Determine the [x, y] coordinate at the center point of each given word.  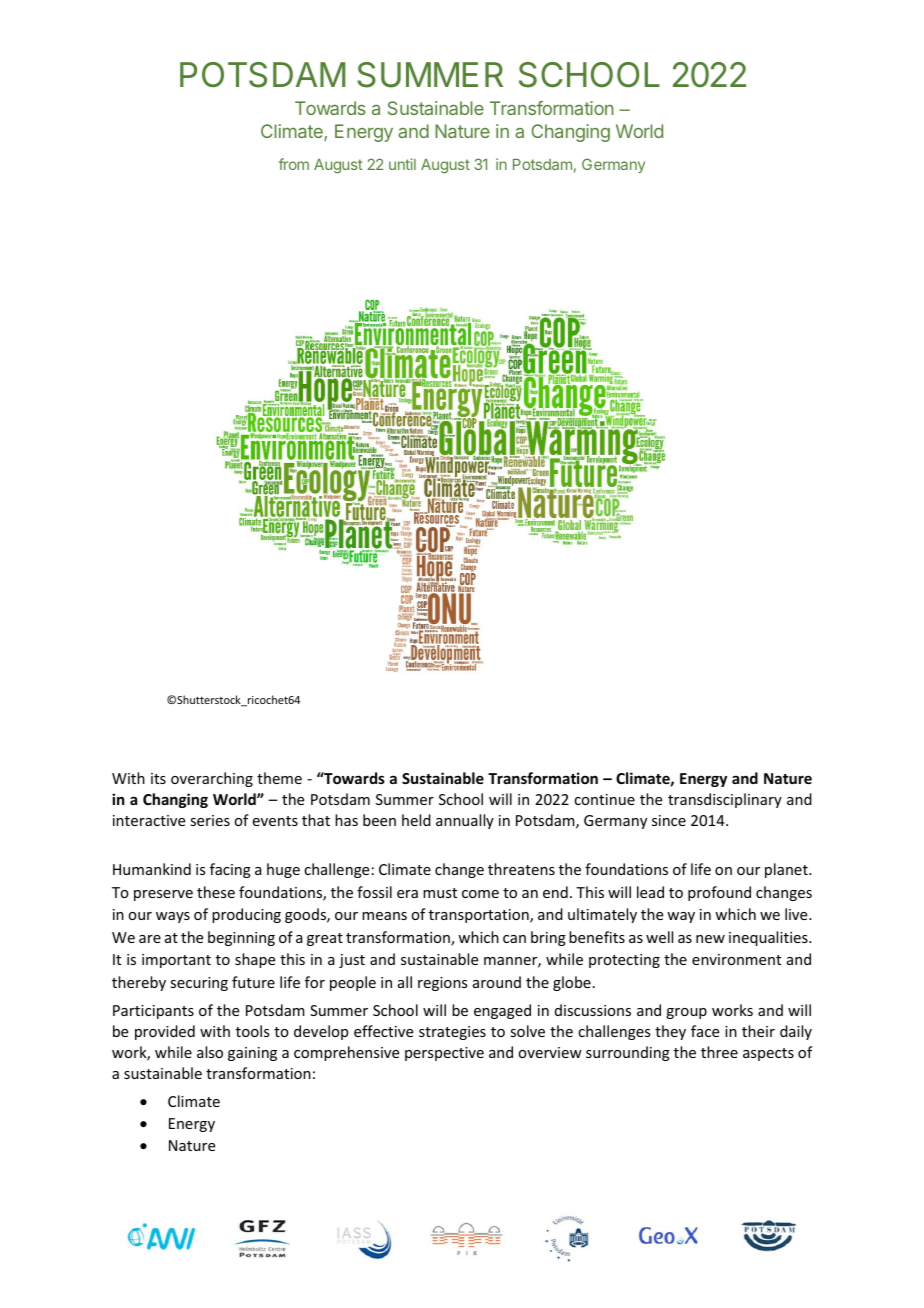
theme [279, 778]
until [402, 164]
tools [252, 1031]
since [669, 820]
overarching [212, 779]
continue [604, 799]
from [294, 164]
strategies [452, 1033]
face [705, 1031]
